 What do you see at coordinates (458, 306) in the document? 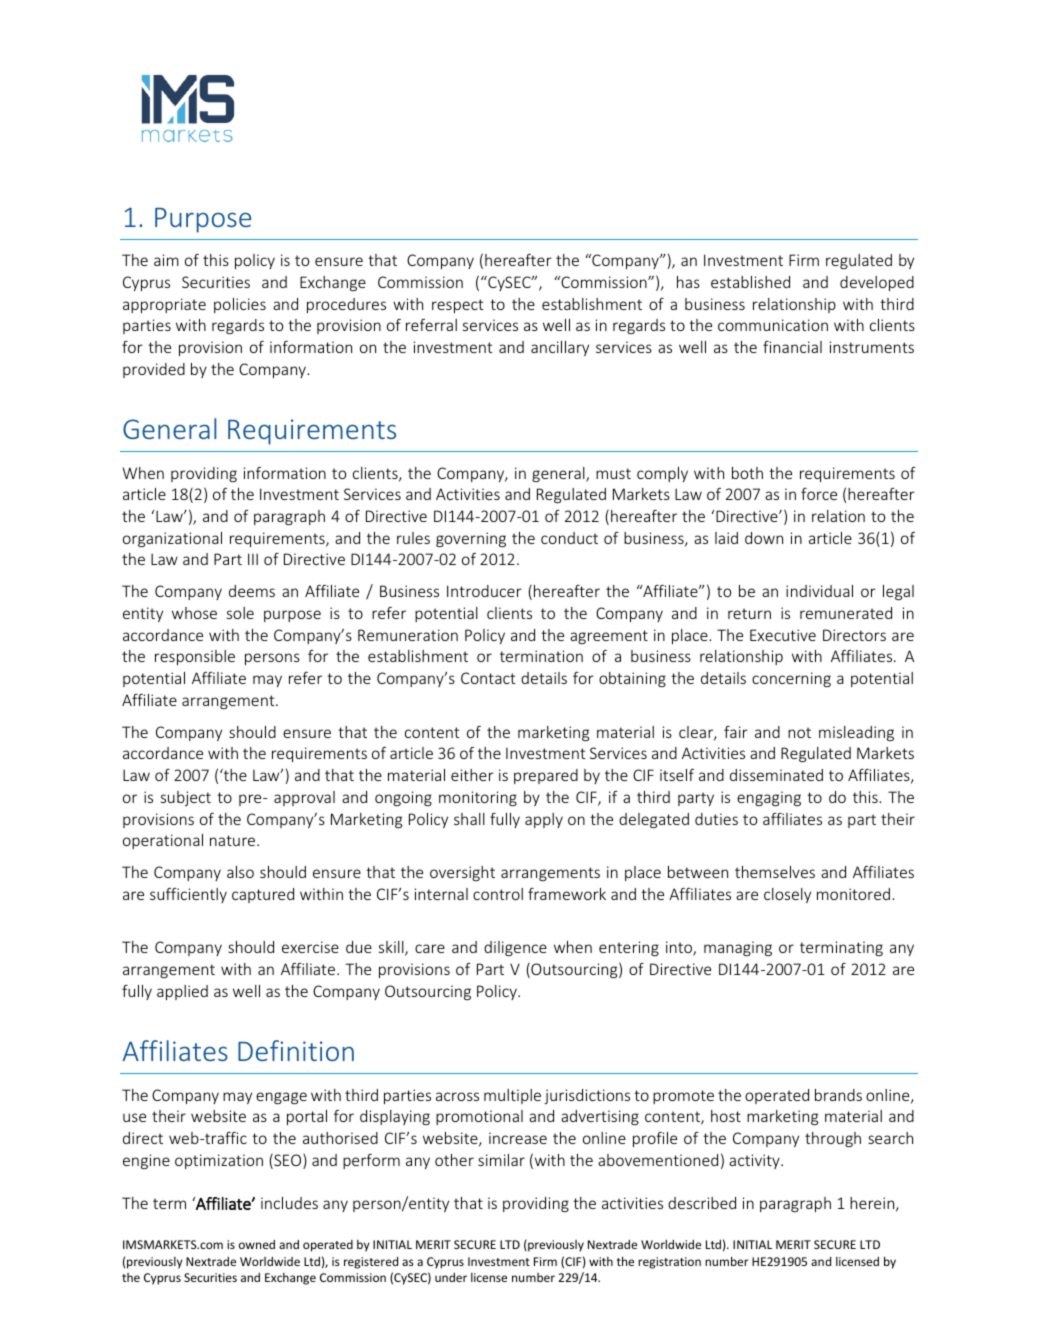
I see `respect` at bounding box center [458, 306].
